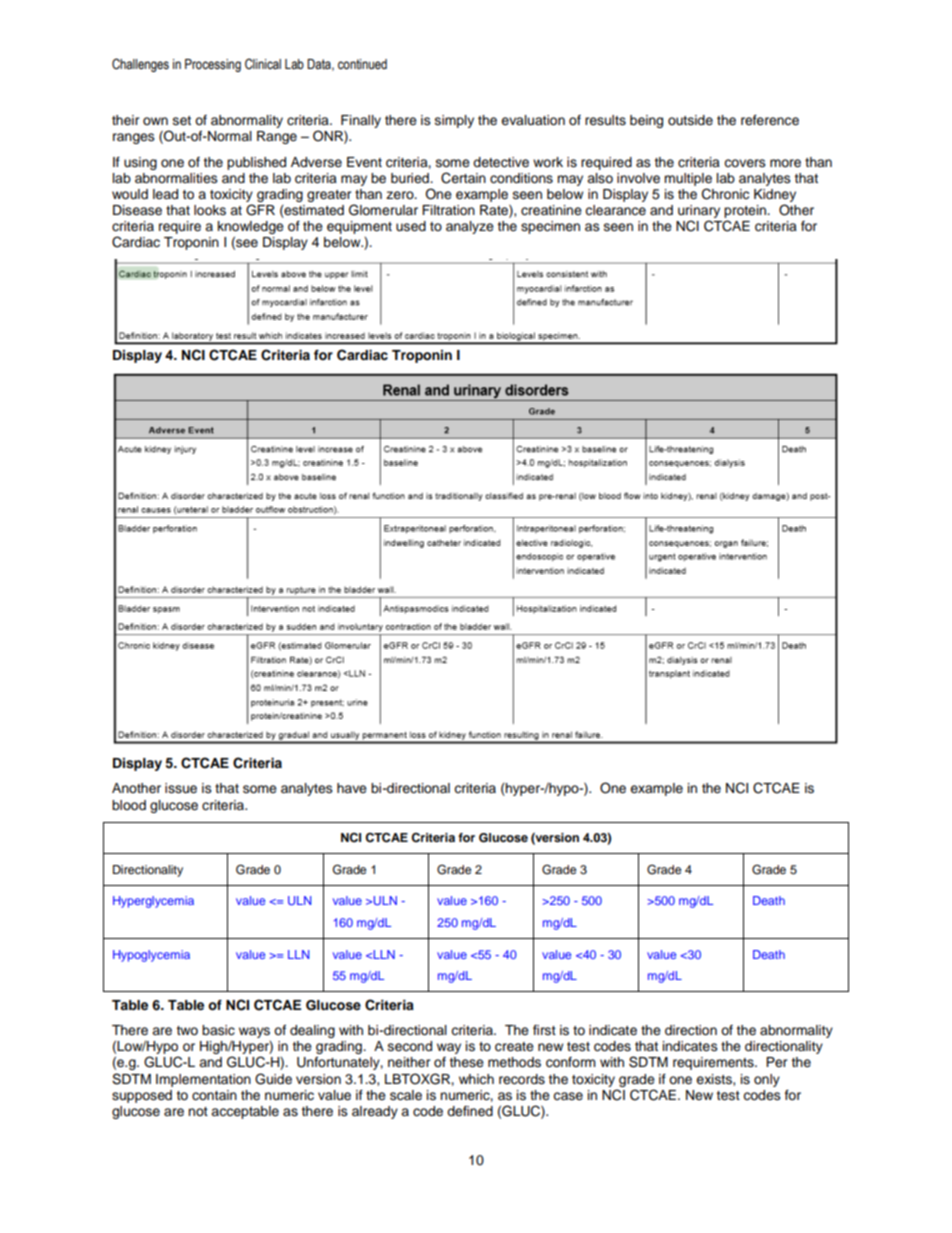 Image resolution: width=952 pixels, height=1233 pixels. Describe the element at coordinates (454, 121) in the screenshot. I see `simply` at that location.
